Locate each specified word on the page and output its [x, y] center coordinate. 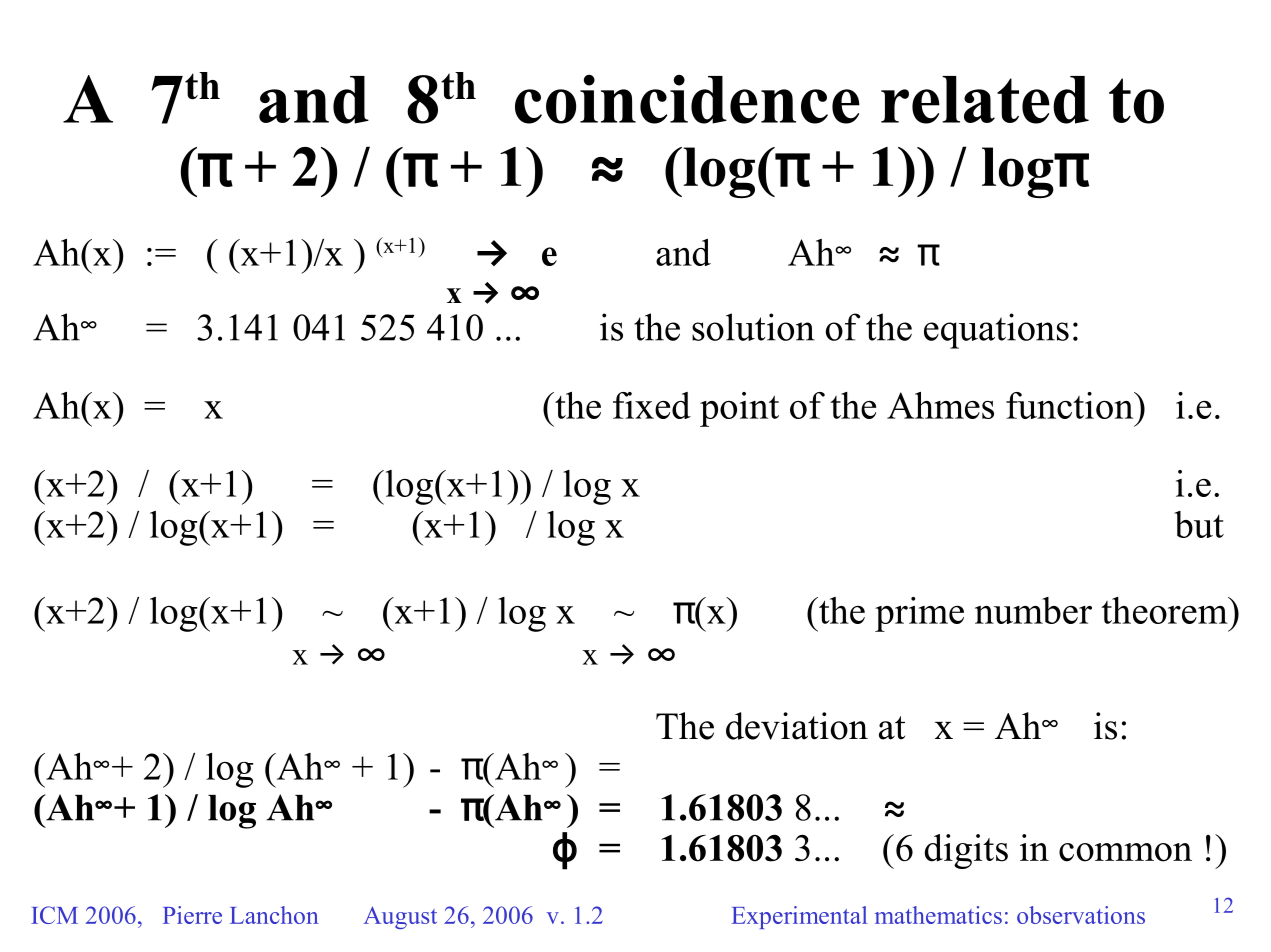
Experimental [799, 917]
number [1033, 610]
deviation [797, 726]
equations [996, 331]
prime [919, 614]
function [1071, 405]
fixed [652, 405]
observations [1081, 915]
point [739, 409]
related [985, 100]
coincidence [687, 99]
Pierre [192, 915]
